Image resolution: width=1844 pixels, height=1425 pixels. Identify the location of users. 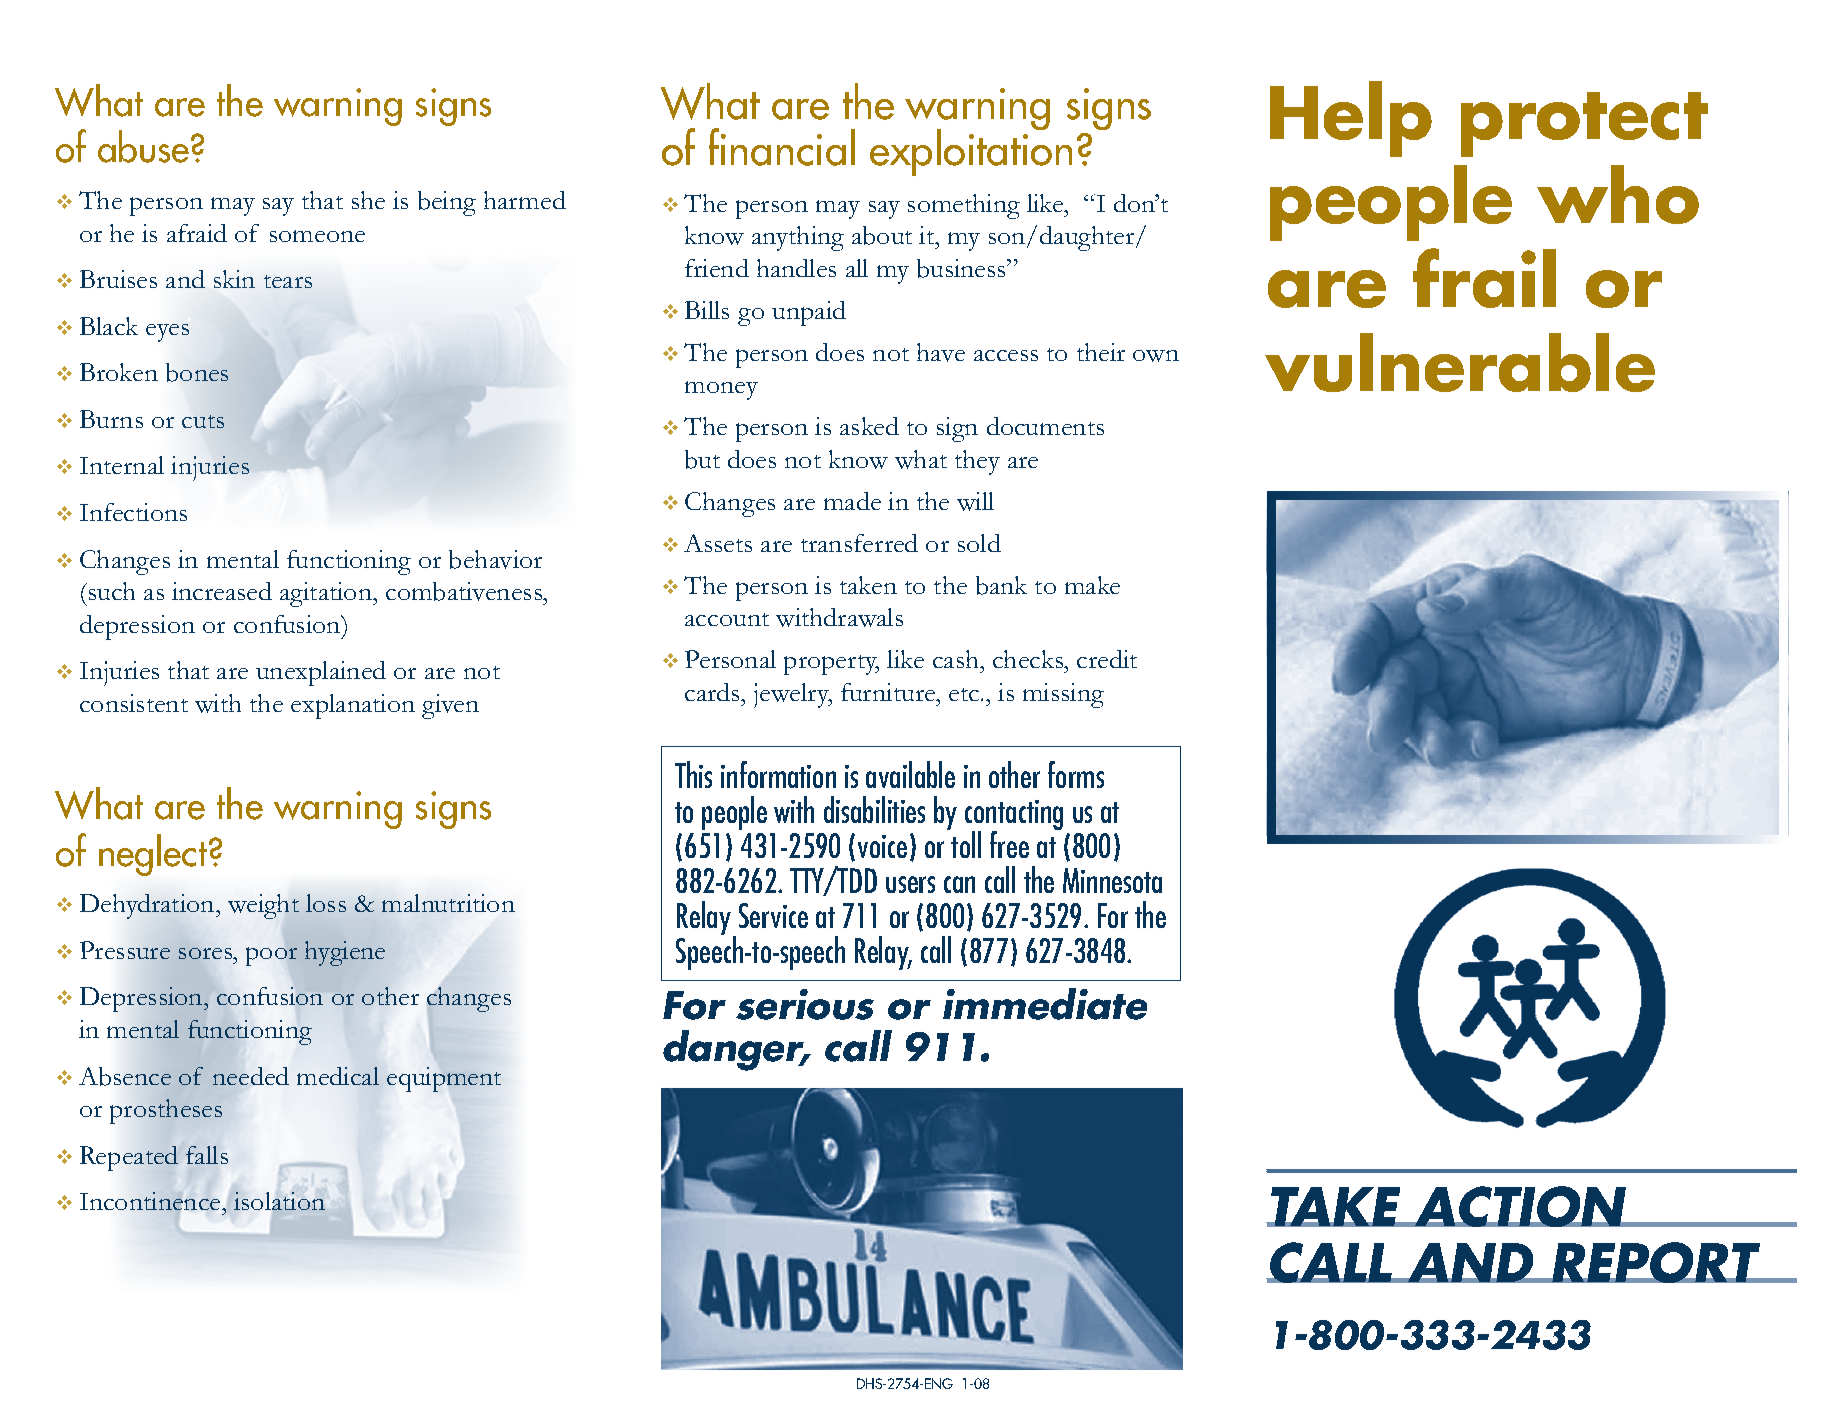
(910, 884).
